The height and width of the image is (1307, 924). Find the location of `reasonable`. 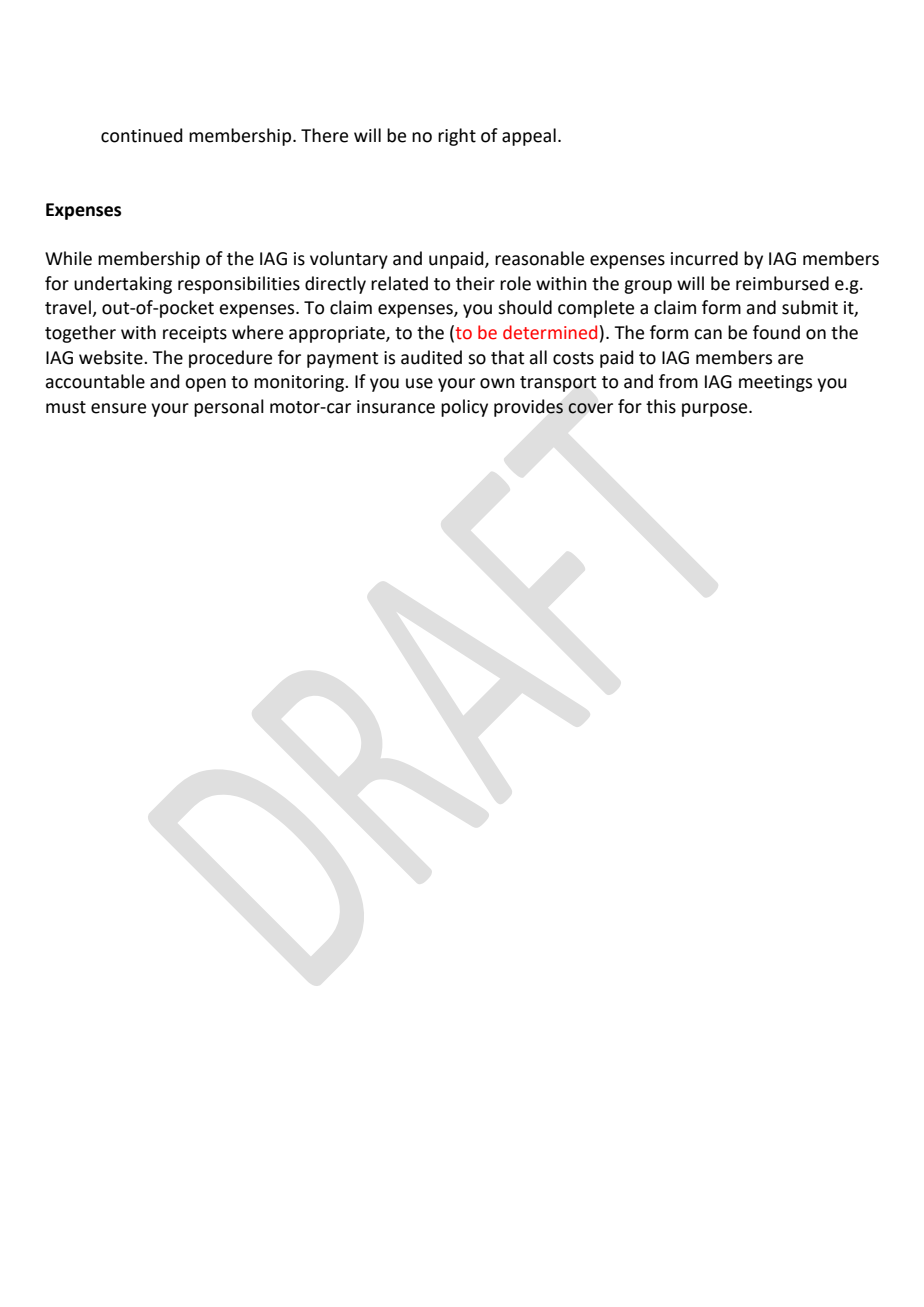

reasonable is located at coordinates (539, 258).
